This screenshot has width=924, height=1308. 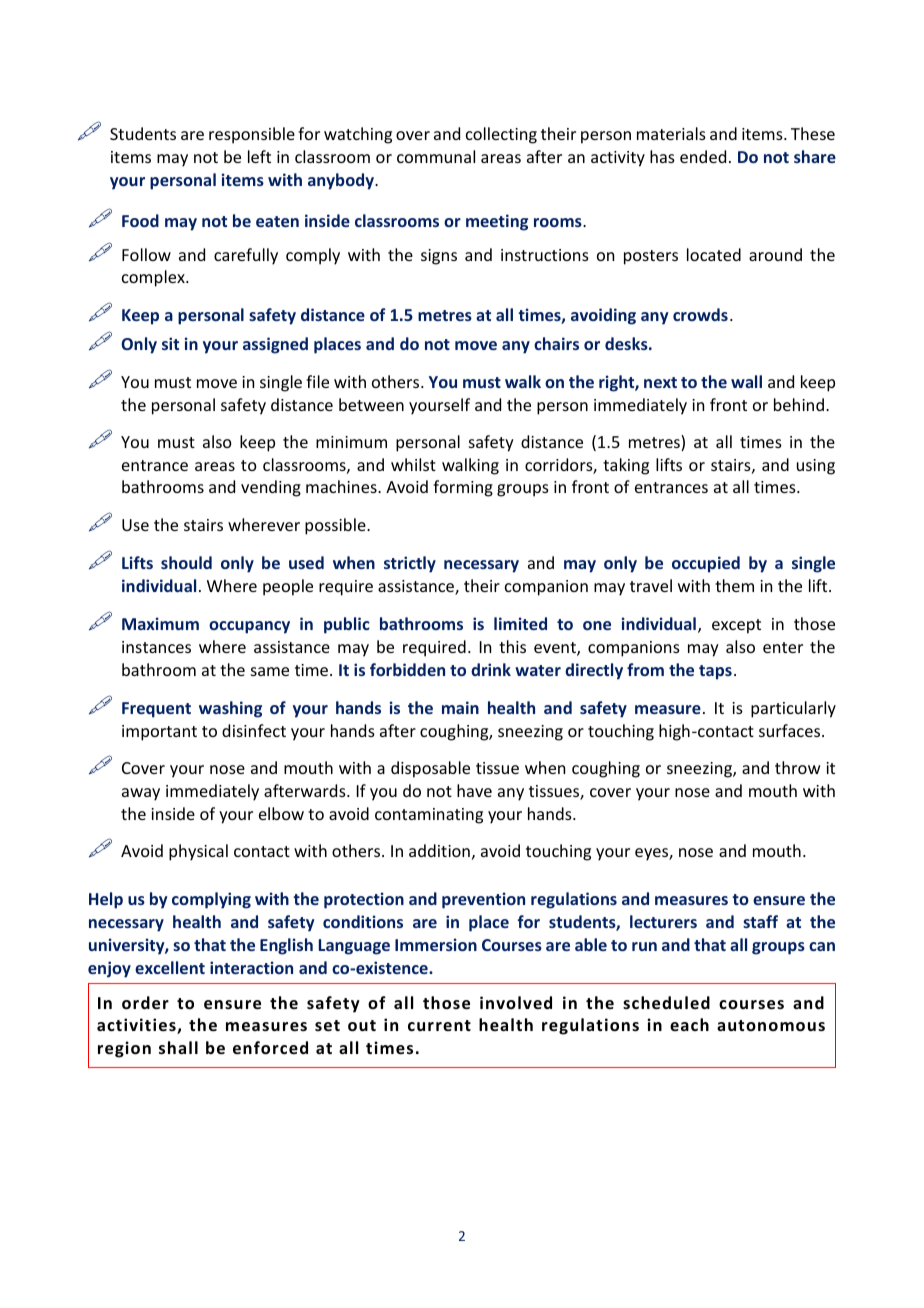 I want to click on left, so click(x=259, y=156).
